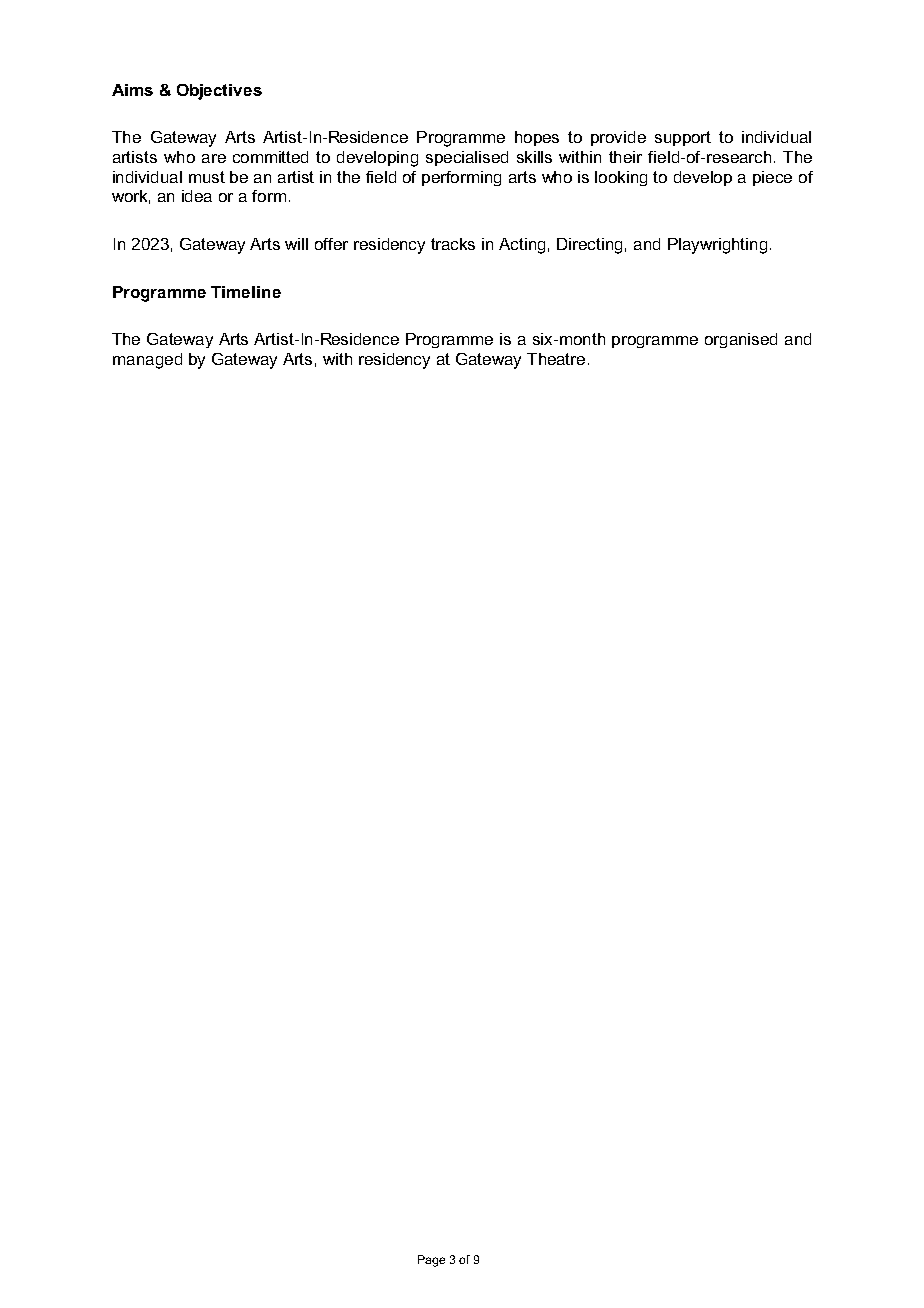 This image has width=924, height=1308. Describe the element at coordinates (214, 158) in the image. I see `are` at that location.
